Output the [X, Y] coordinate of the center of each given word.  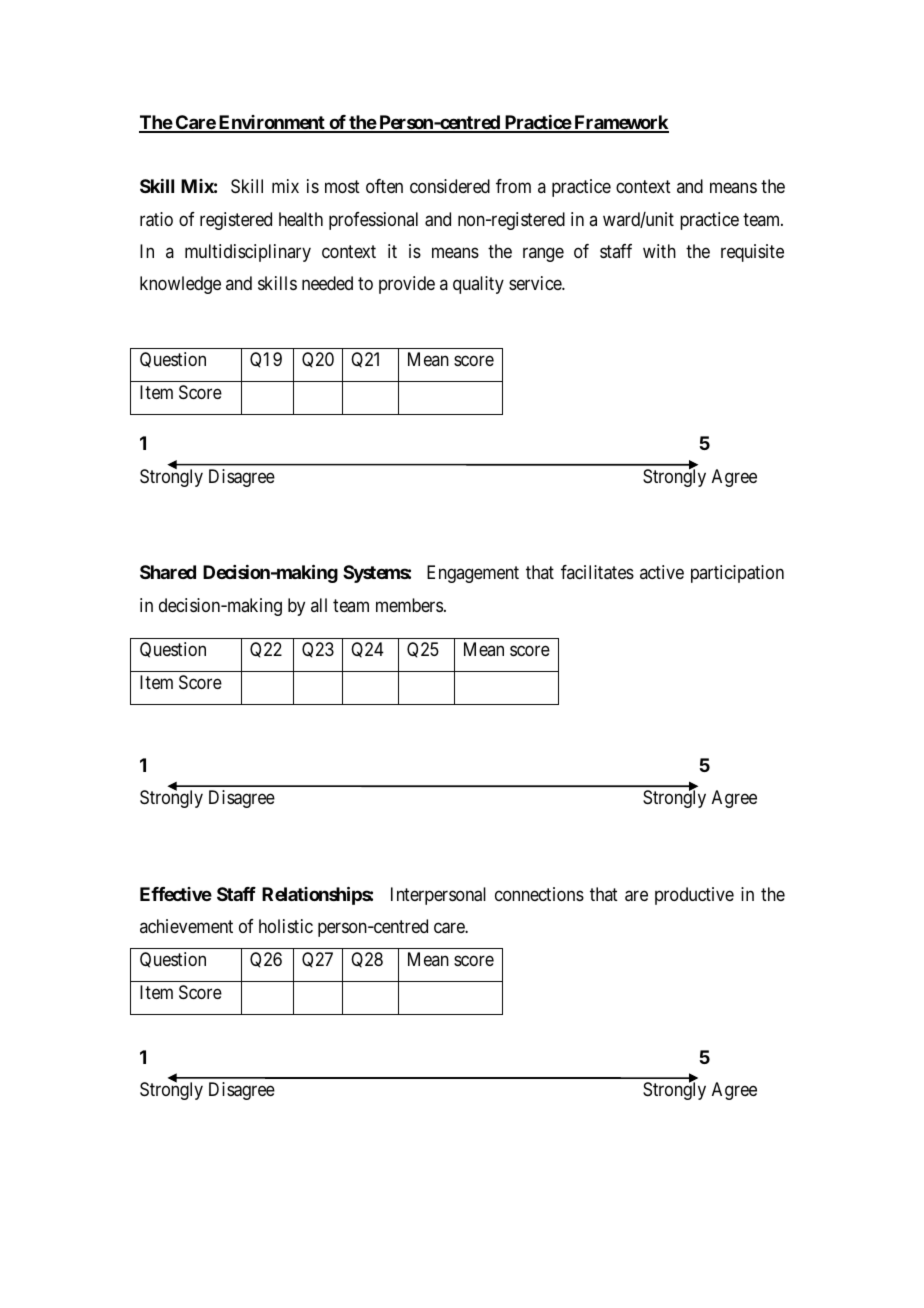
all [319, 605]
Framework [620, 123]
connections [539, 894]
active [662, 572]
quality [478, 285]
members [409, 605]
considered [450, 186]
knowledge [180, 285]
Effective [176, 894]
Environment [272, 123]
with [659, 251]
